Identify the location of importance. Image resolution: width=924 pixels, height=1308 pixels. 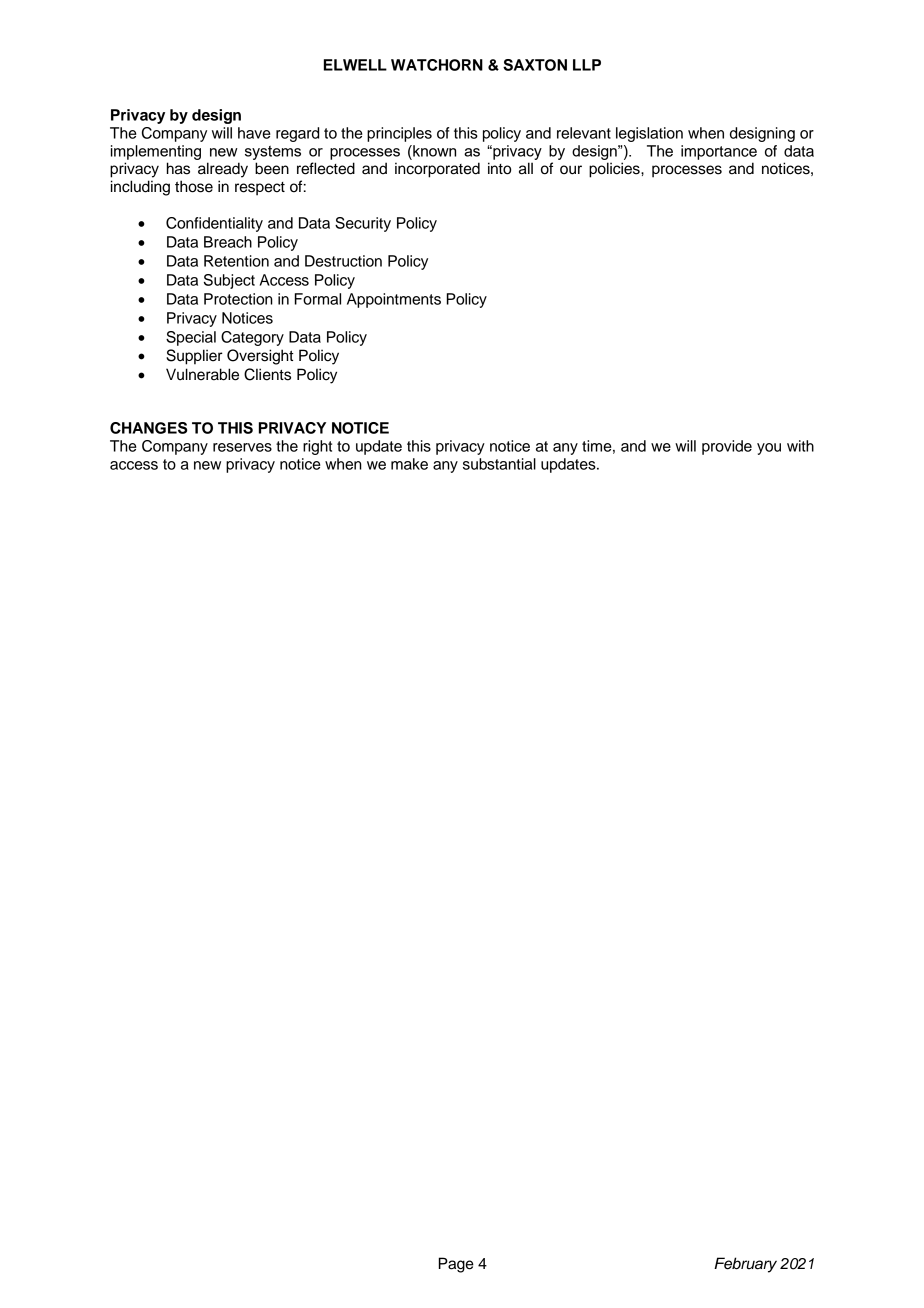
(719, 152).
